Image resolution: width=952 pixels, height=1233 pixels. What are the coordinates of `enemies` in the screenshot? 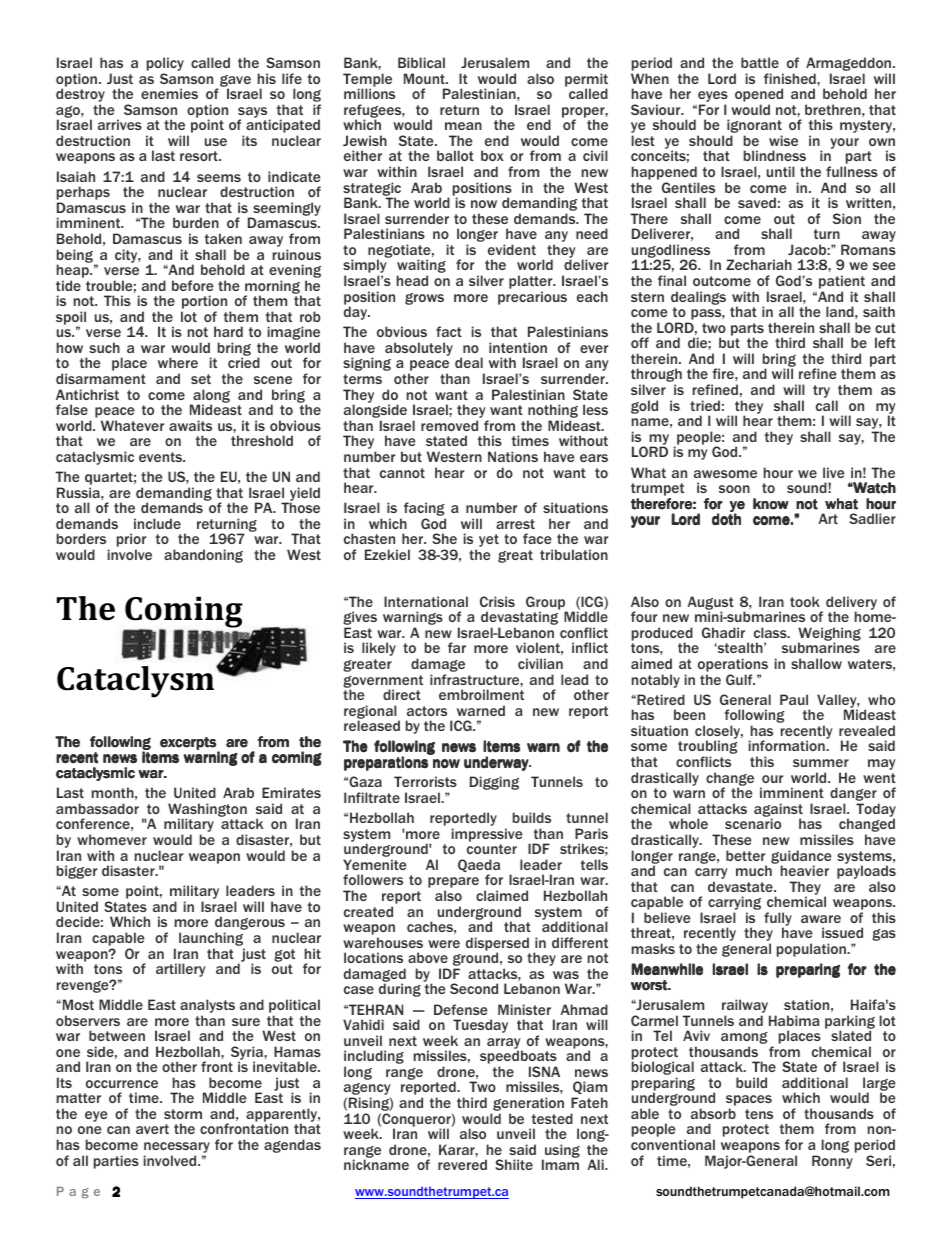 It's located at (169, 93).
